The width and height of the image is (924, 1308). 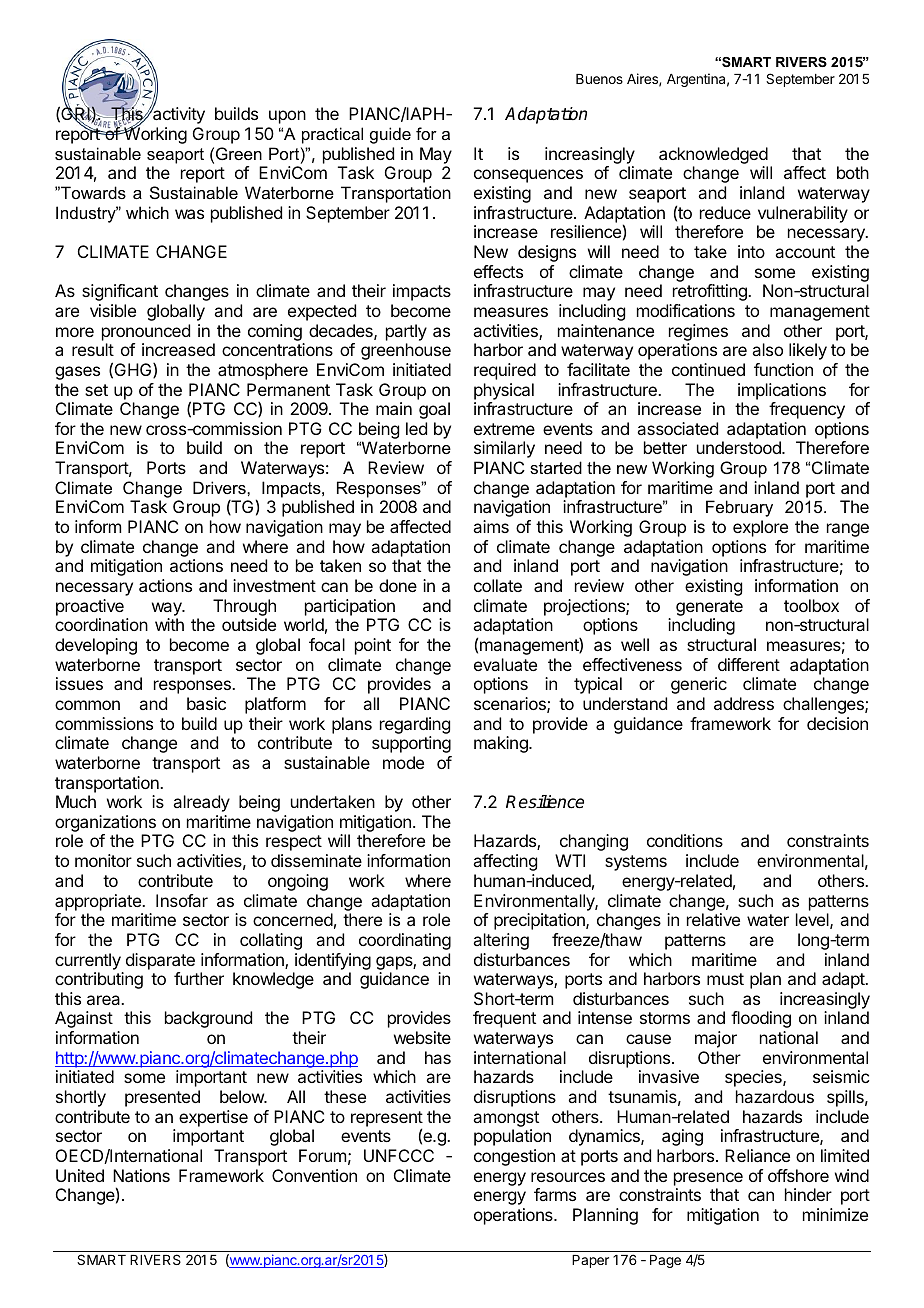 I want to click on guide, so click(x=390, y=135).
